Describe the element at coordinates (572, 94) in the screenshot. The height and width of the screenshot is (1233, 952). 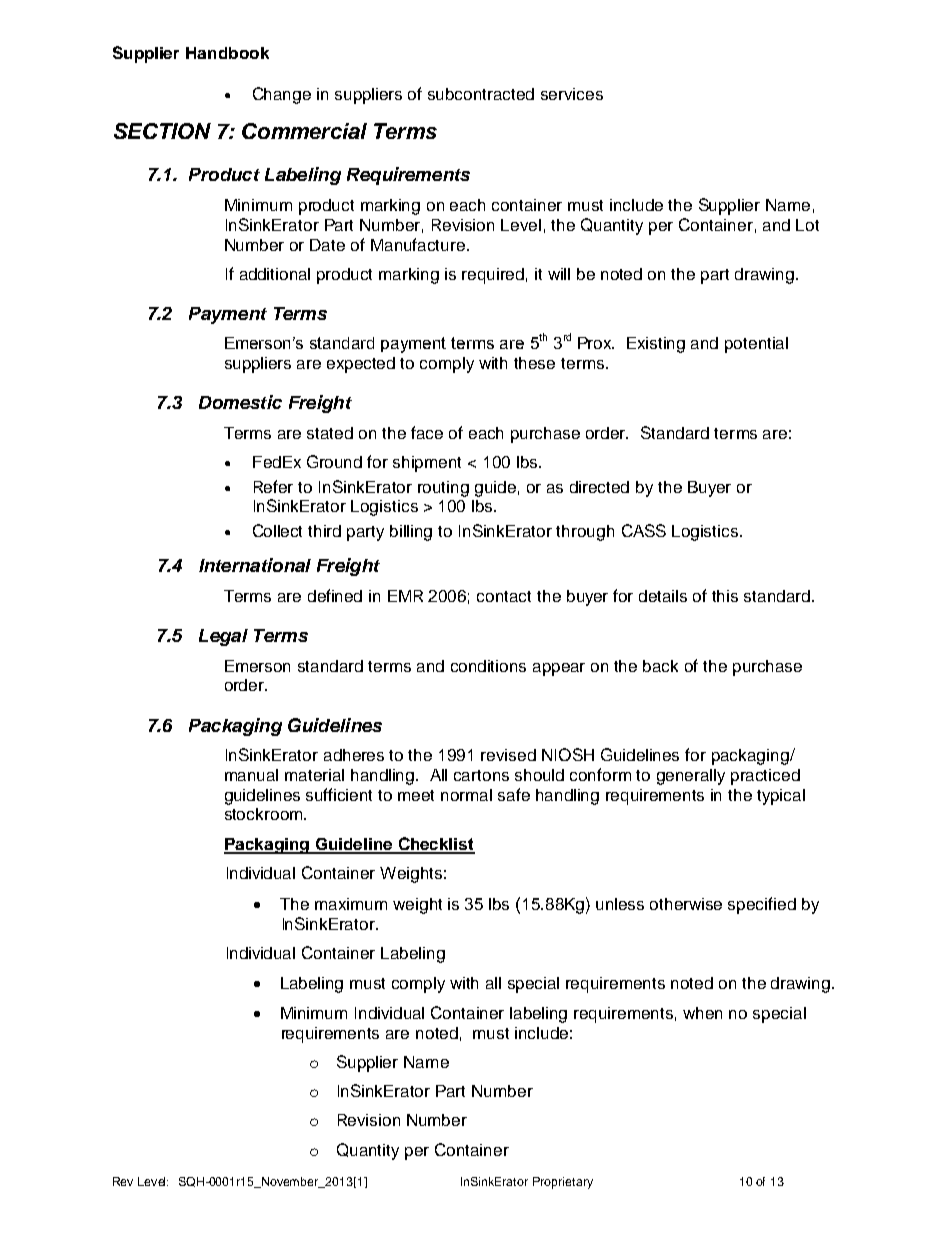
I see `services` at that location.
